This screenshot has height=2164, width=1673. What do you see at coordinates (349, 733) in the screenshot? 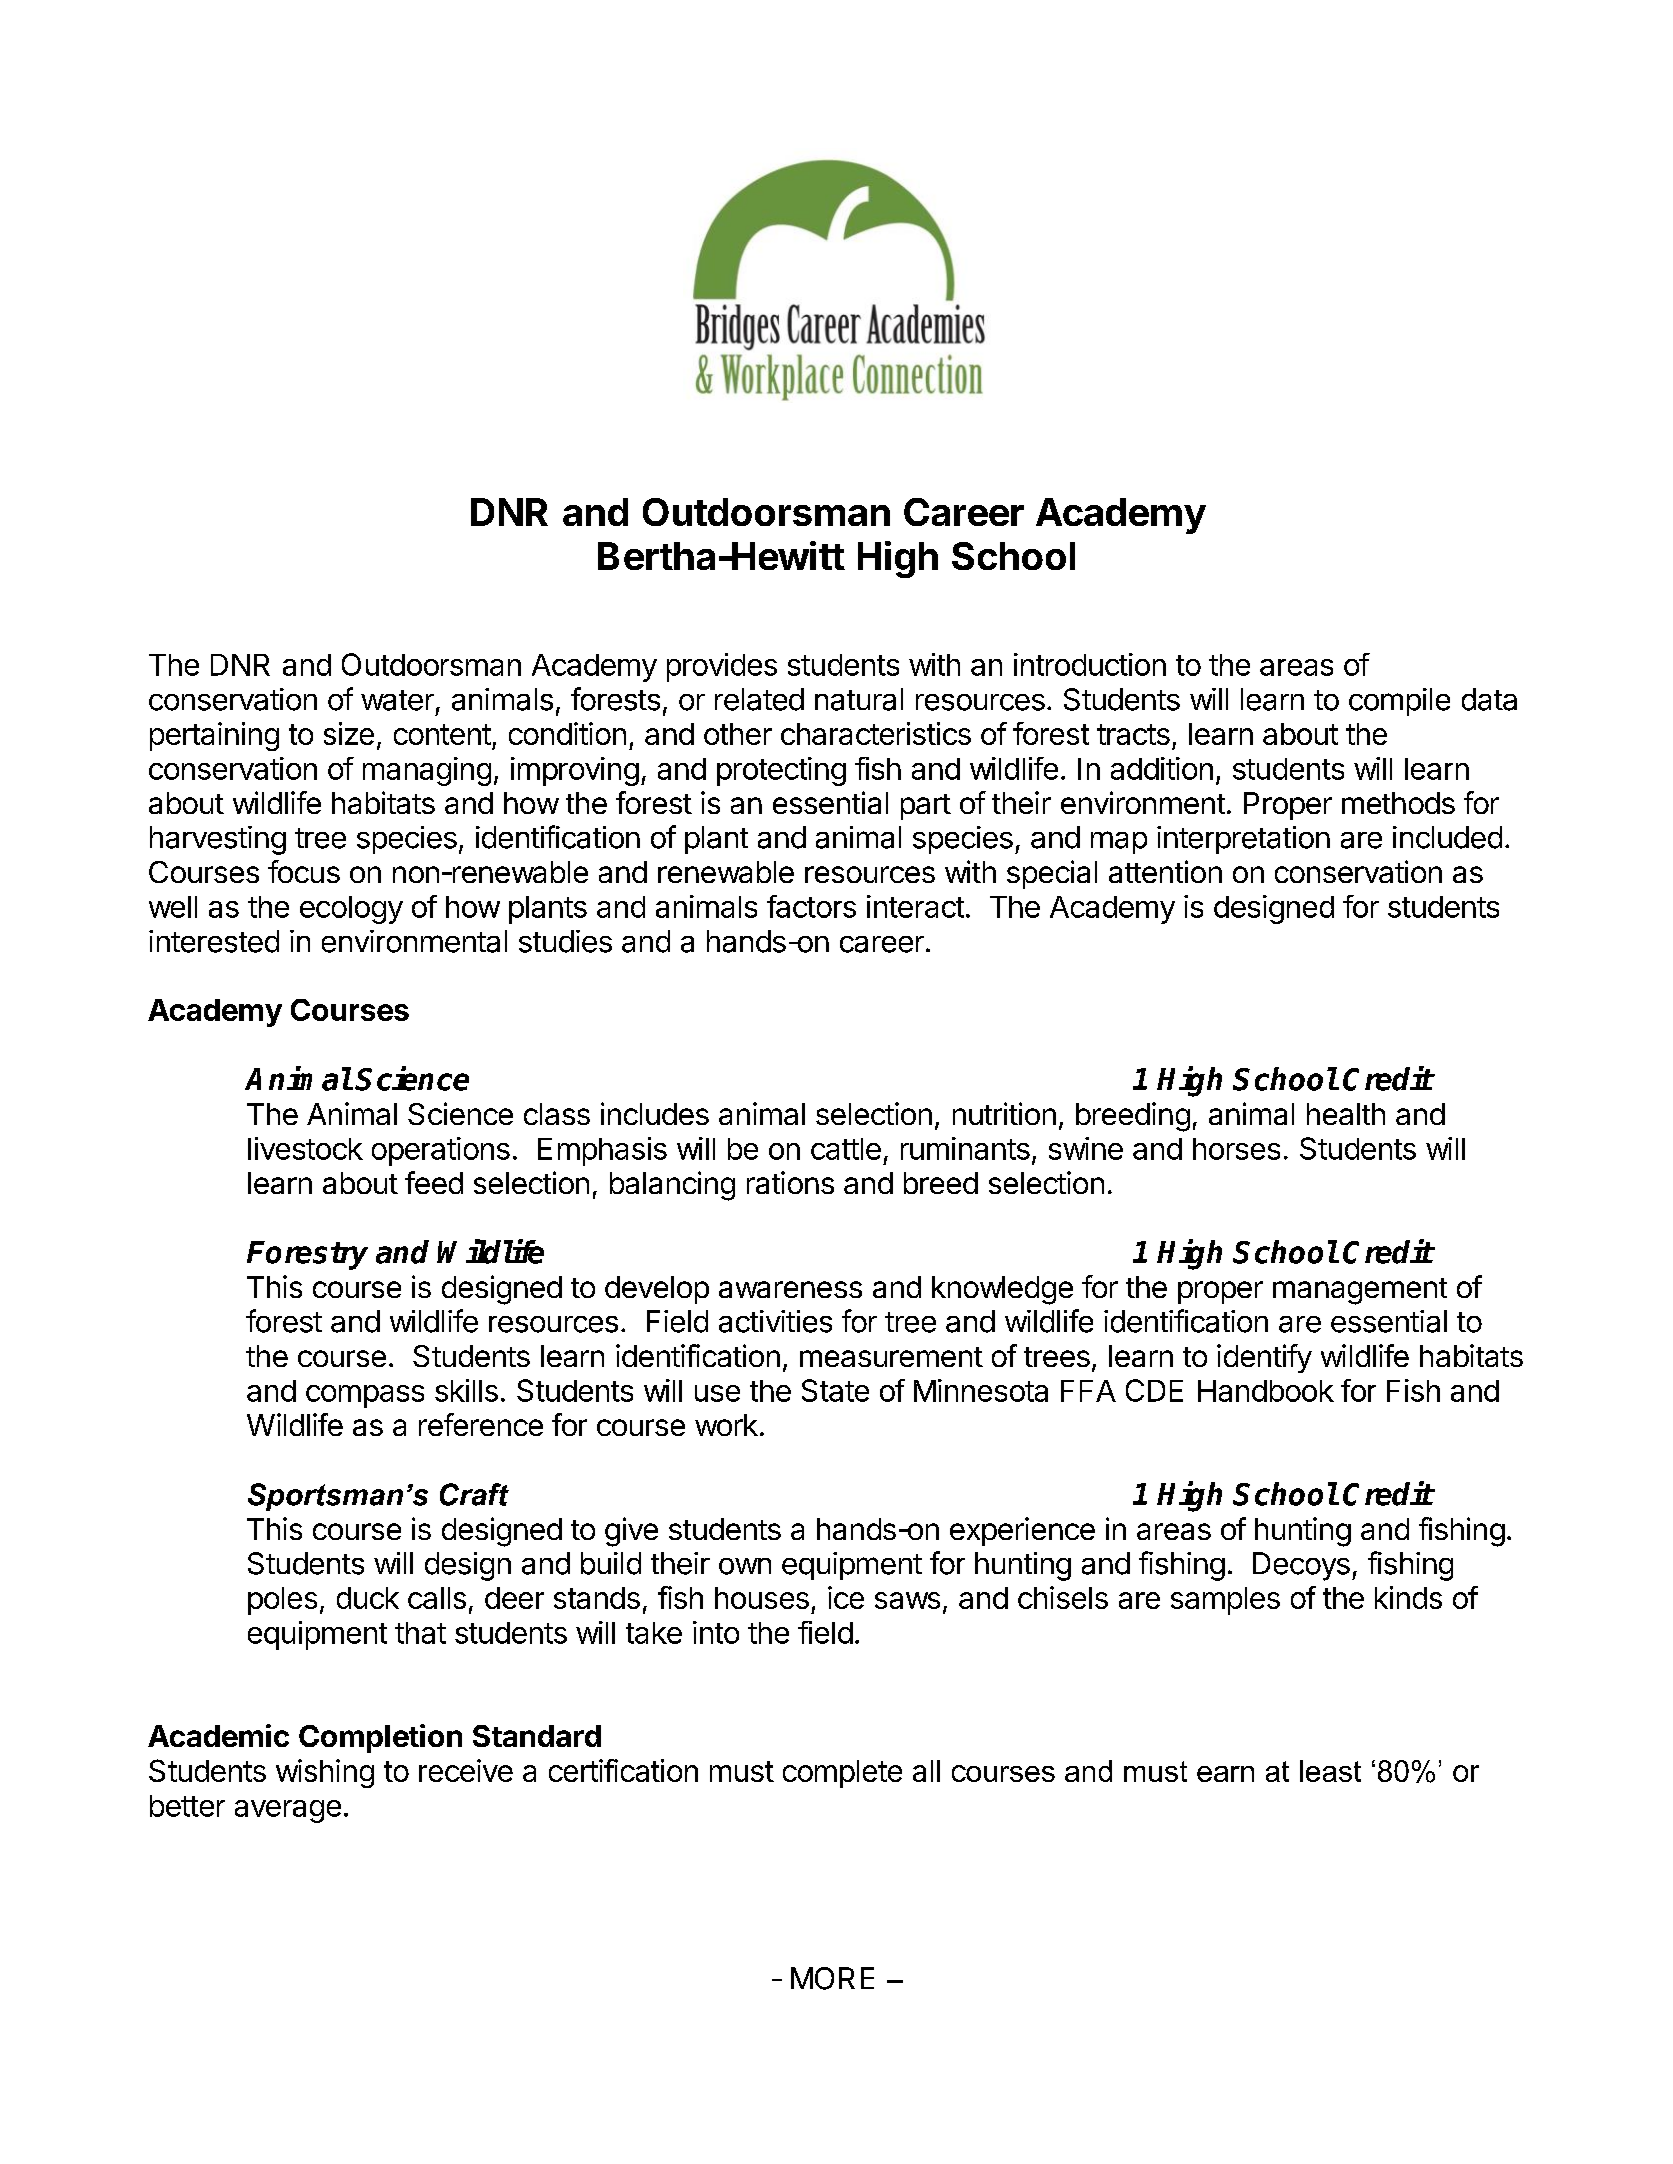
I see `size` at bounding box center [349, 733].
